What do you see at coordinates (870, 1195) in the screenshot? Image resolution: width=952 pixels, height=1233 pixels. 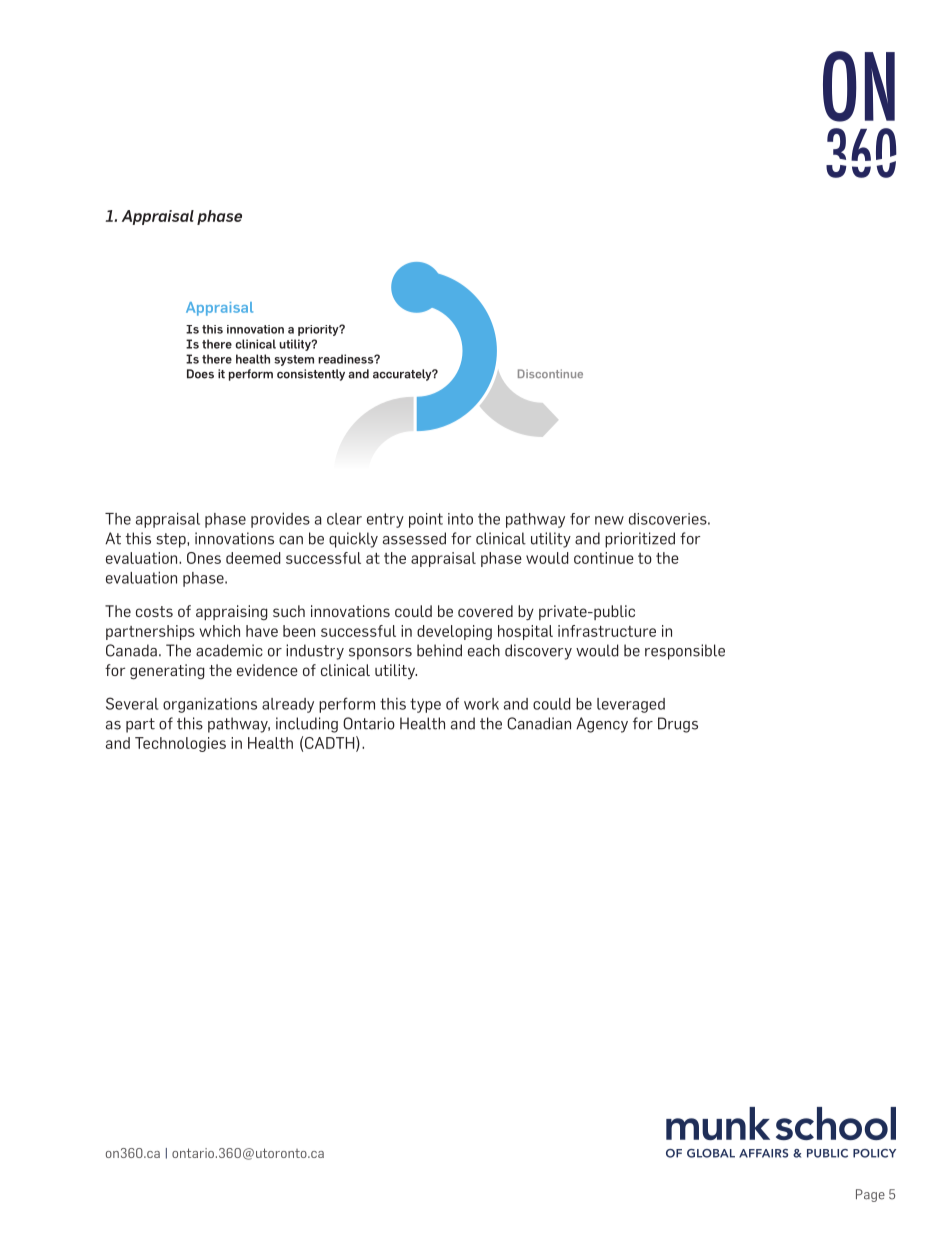 I see `Page` at bounding box center [870, 1195].
